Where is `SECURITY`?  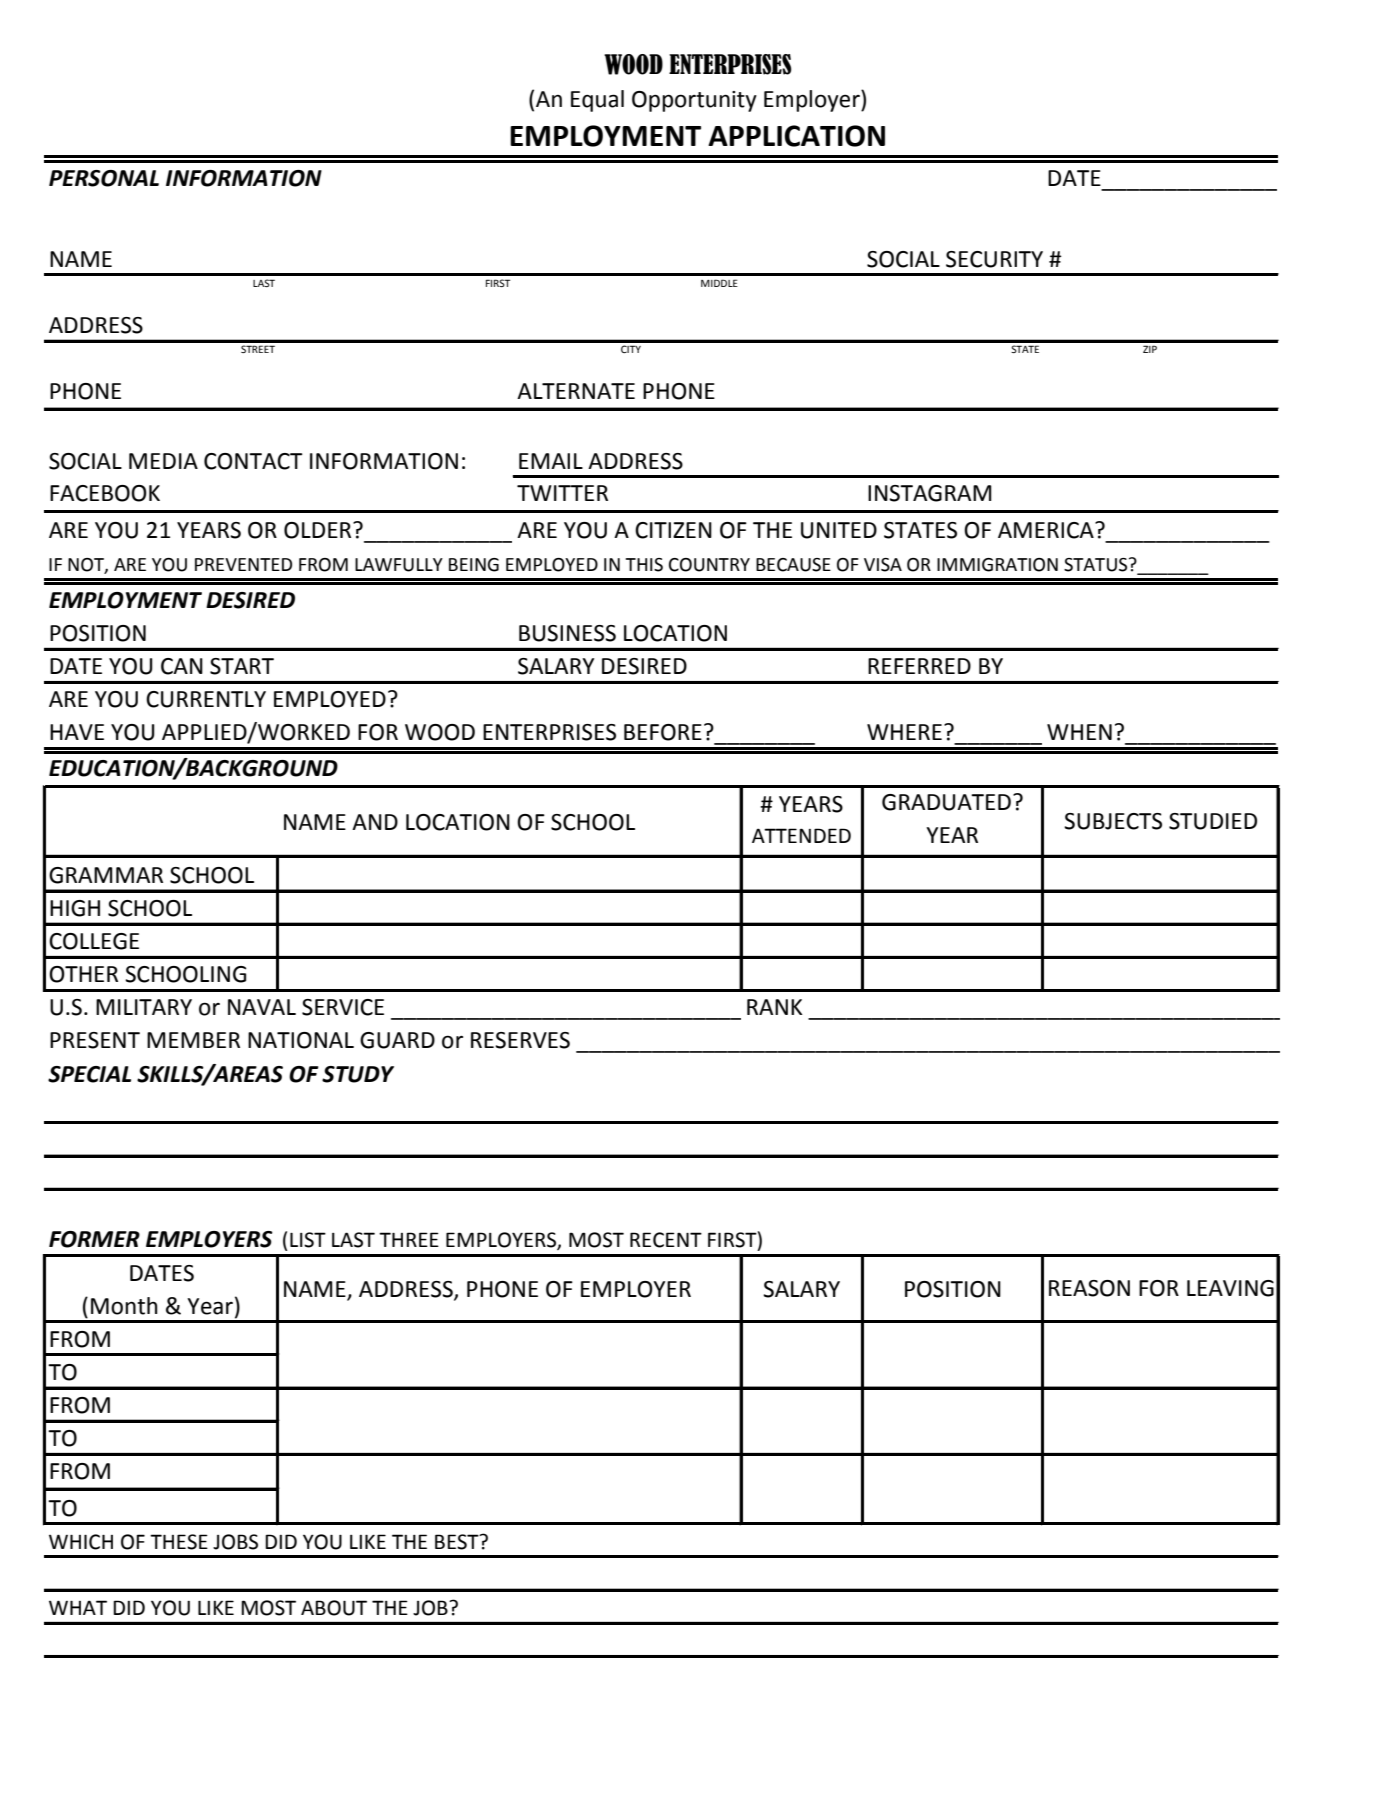
SECURITY is located at coordinates (994, 259).
